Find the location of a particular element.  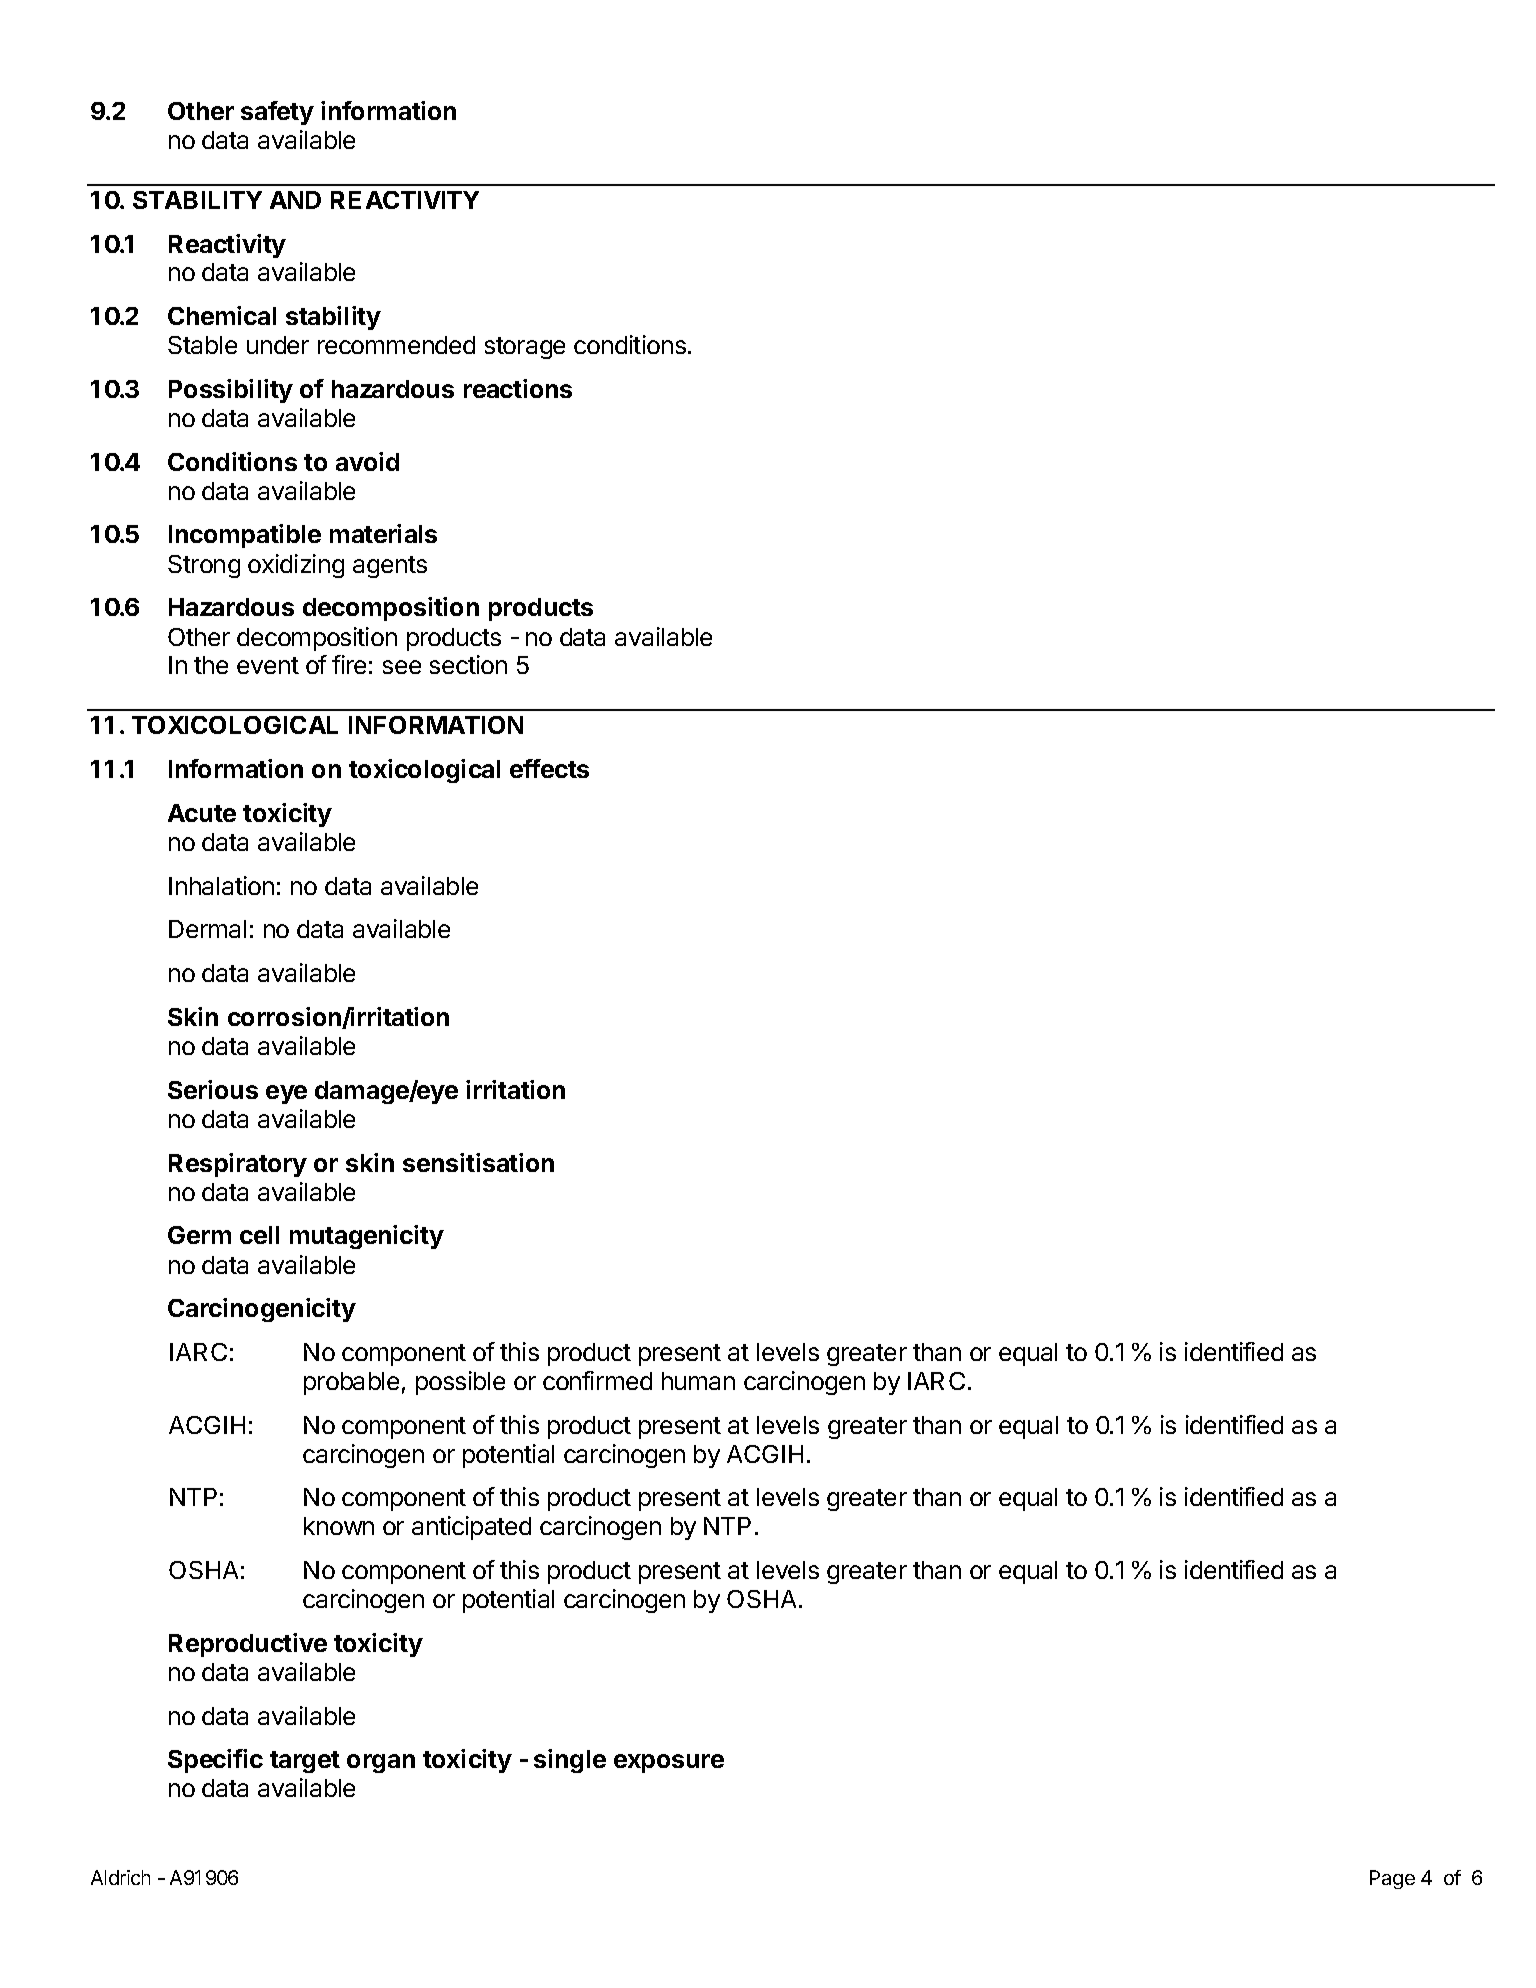

section is located at coordinates (468, 664).
